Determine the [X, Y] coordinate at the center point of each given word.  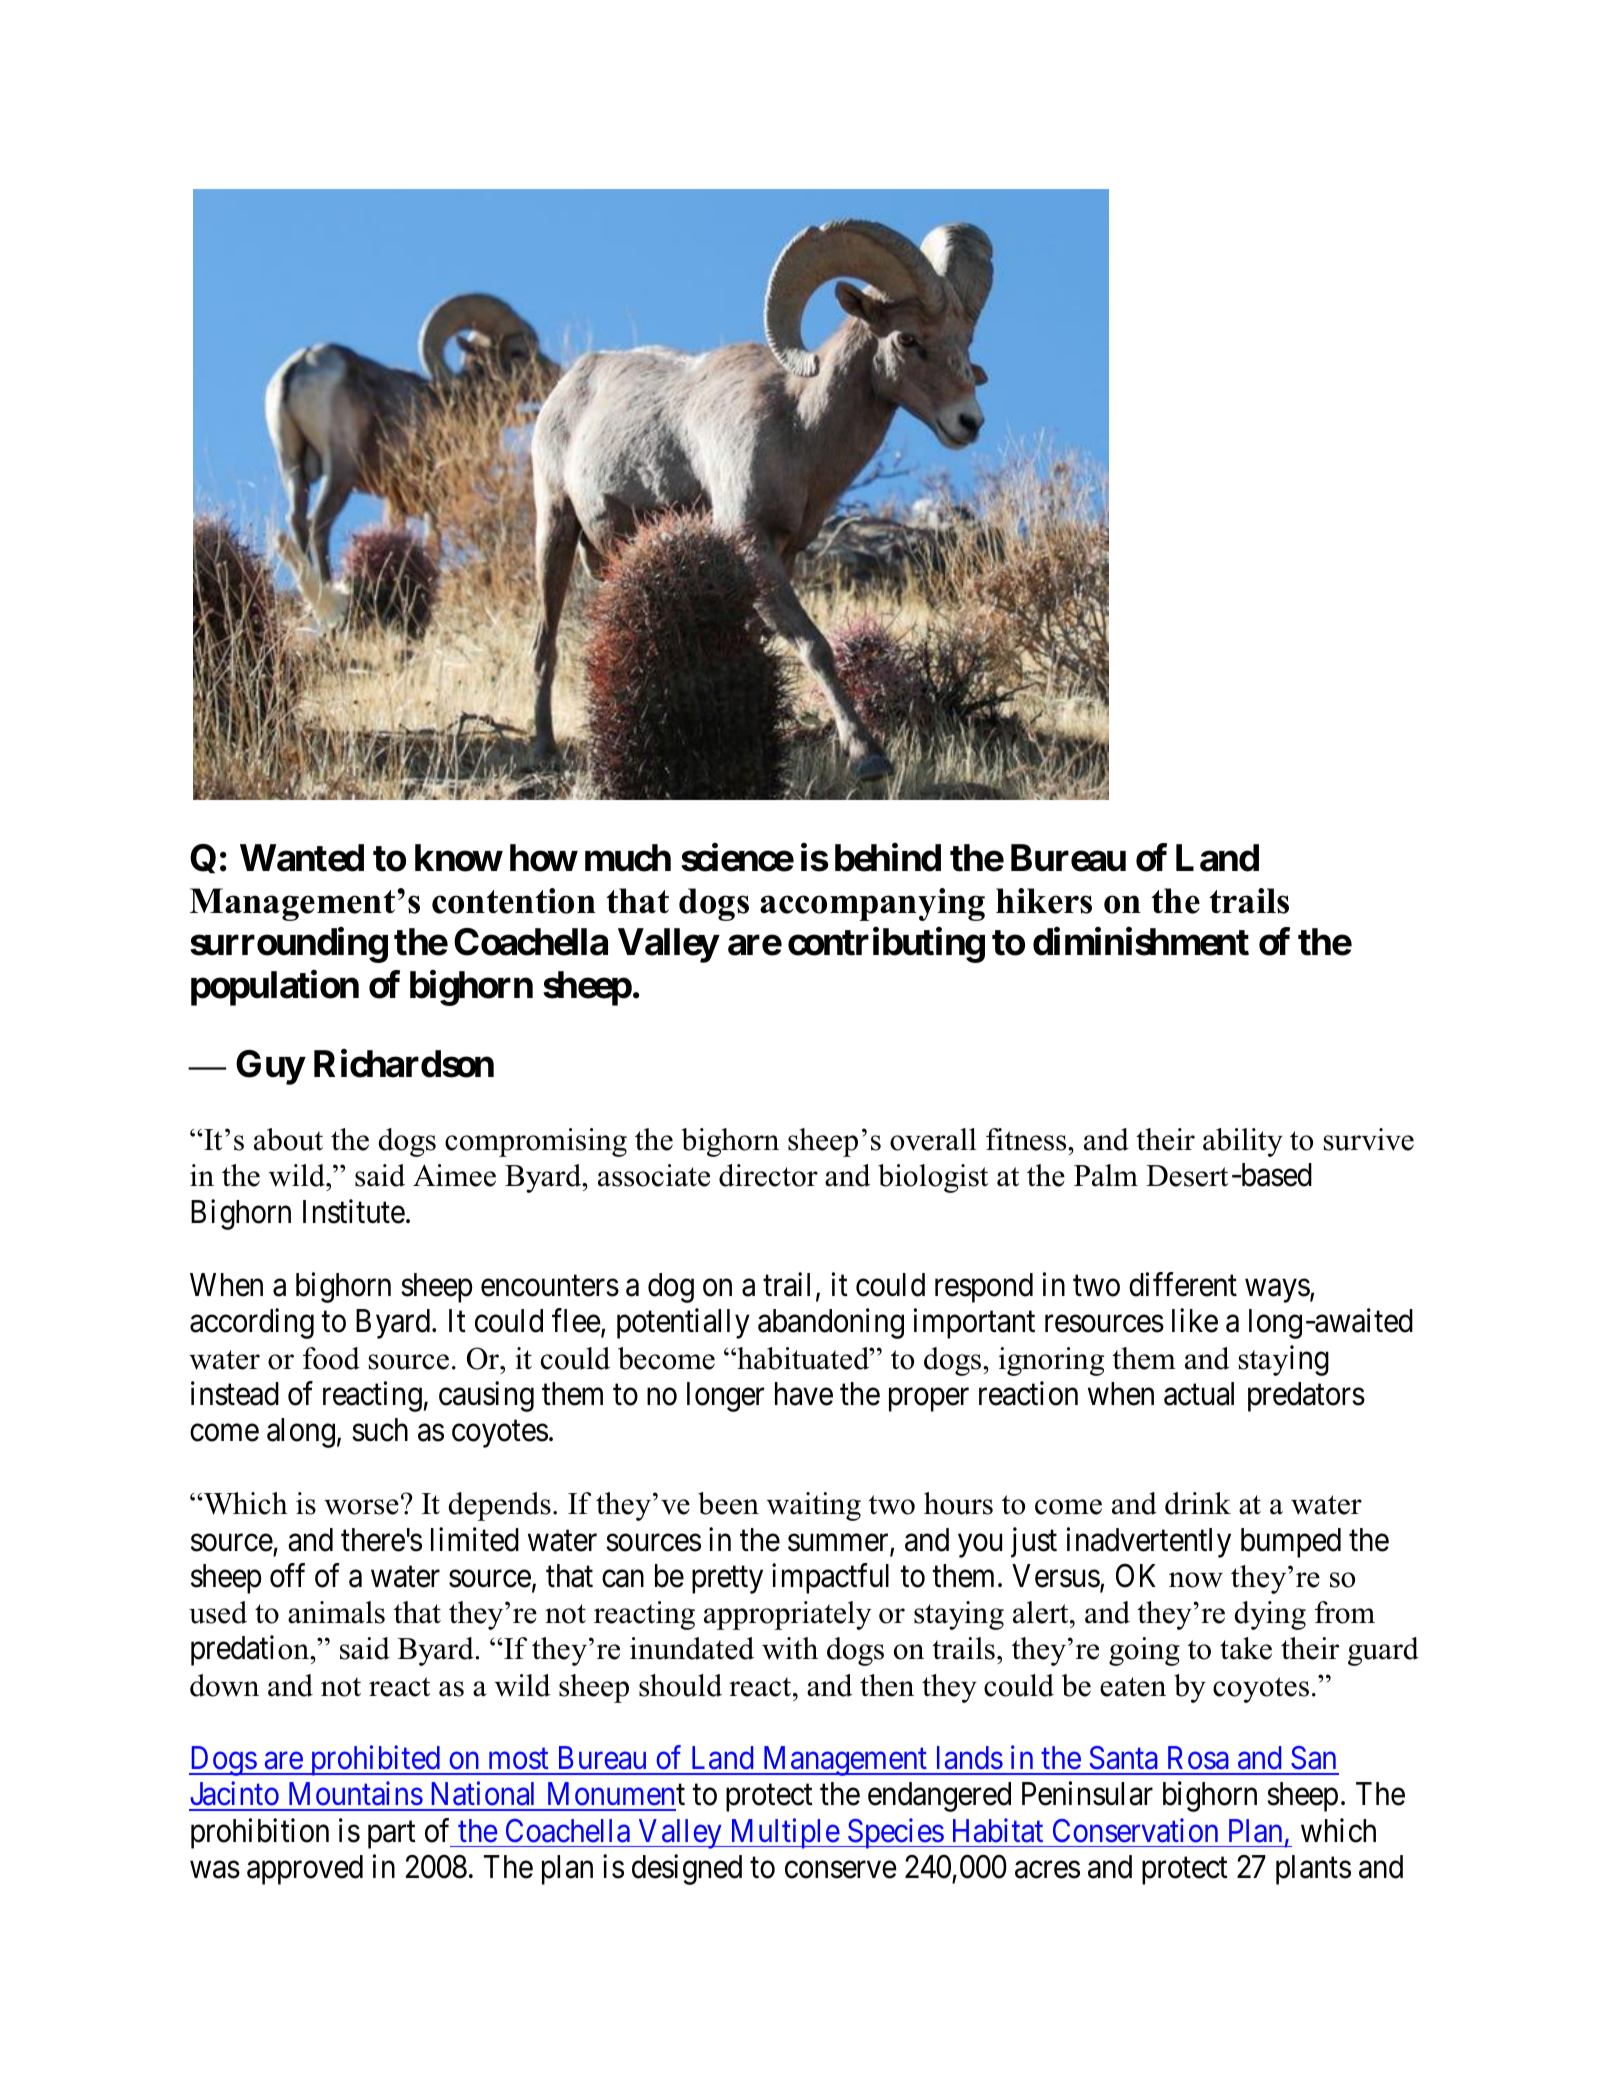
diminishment [1141, 942]
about [288, 1139]
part [392, 1835]
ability [1243, 1142]
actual [1199, 1394]
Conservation [1135, 1830]
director [768, 1175]
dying [1270, 1615]
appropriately [787, 1615]
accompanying [872, 904]
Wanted [302, 858]
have [804, 1394]
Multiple [784, 1833]
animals [336, 1612]
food [331, 1358]
